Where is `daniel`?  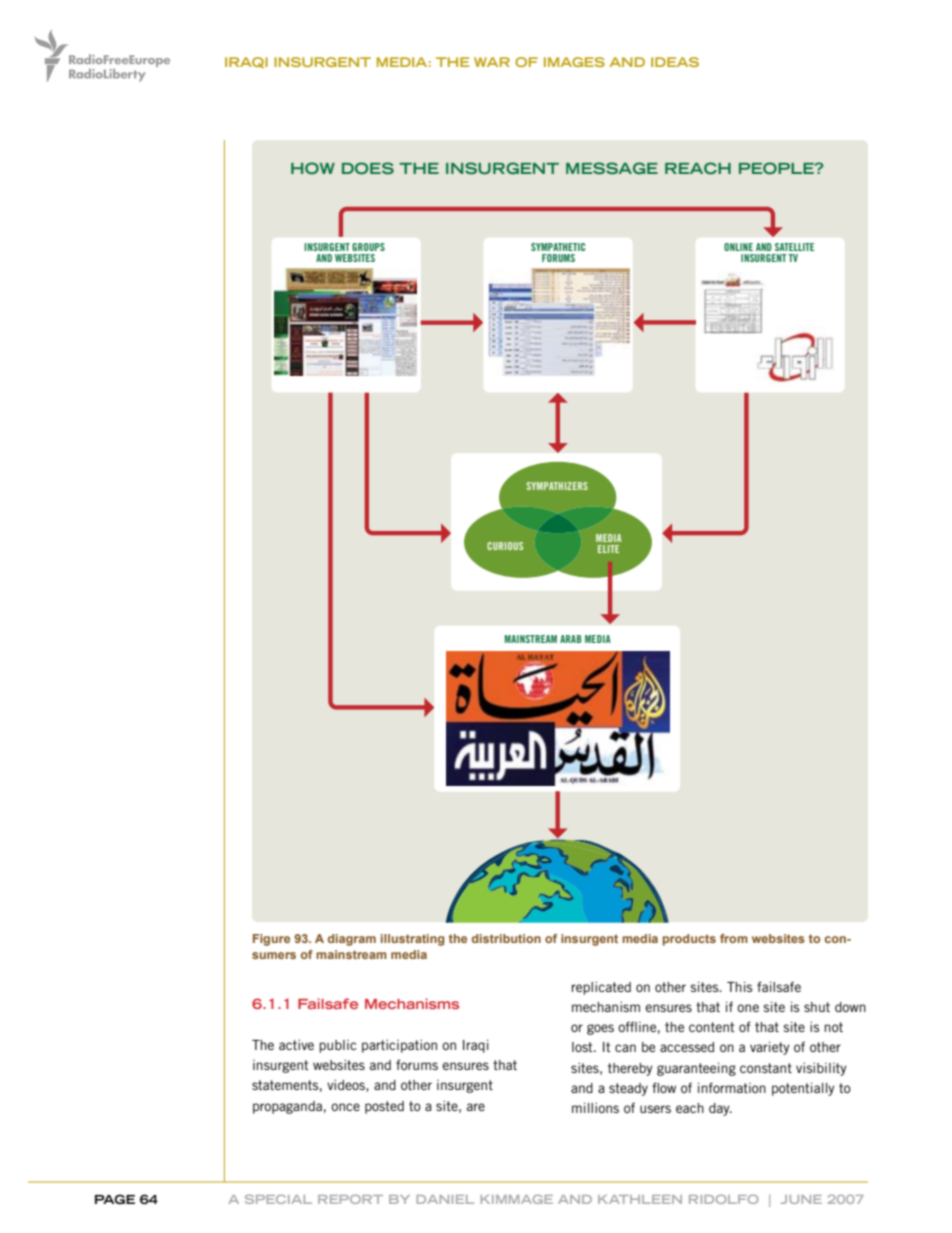
daniel is located at coordinates (445, 1199).
